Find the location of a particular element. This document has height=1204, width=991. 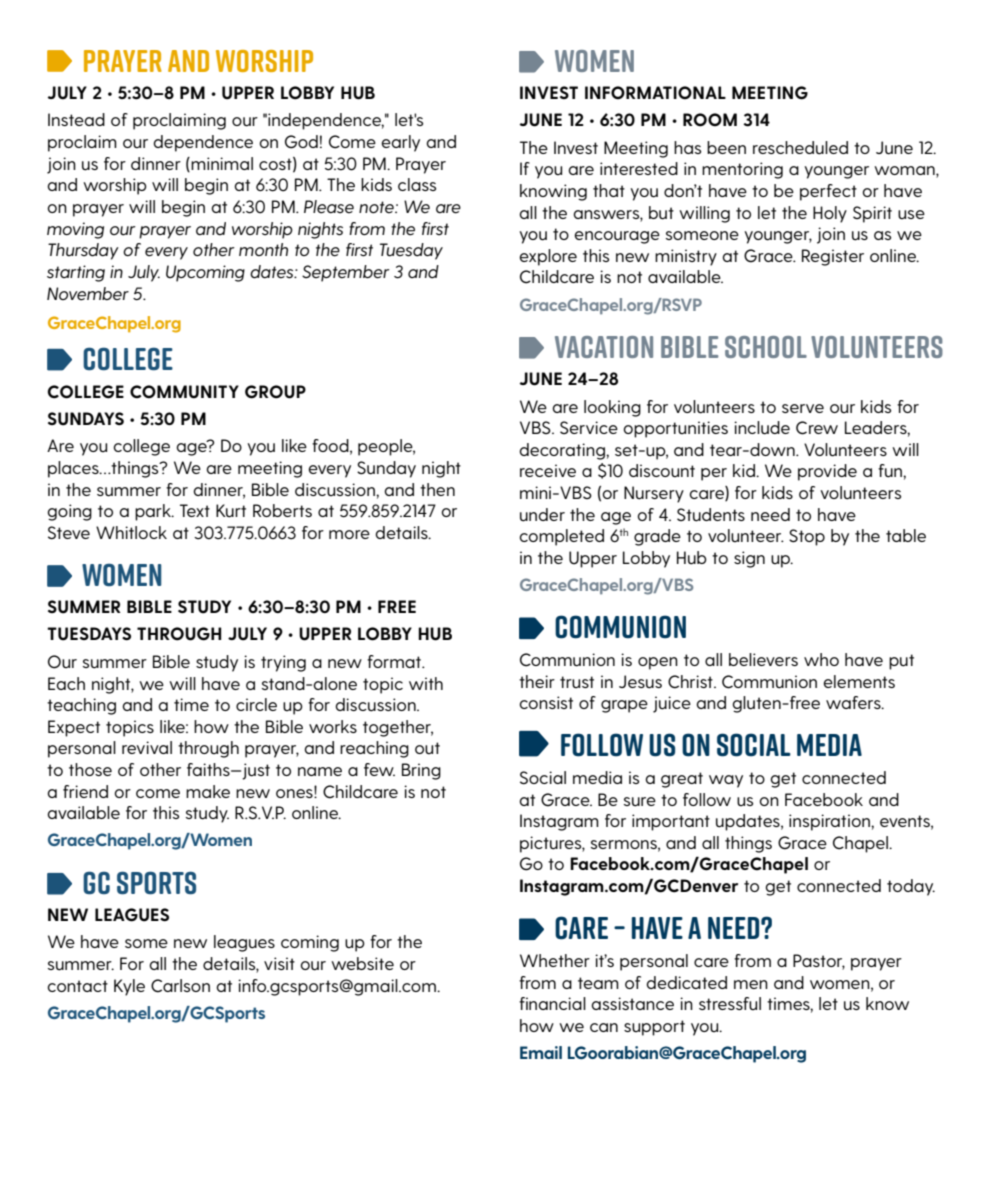

sign is located at coordinates (749, 559).
